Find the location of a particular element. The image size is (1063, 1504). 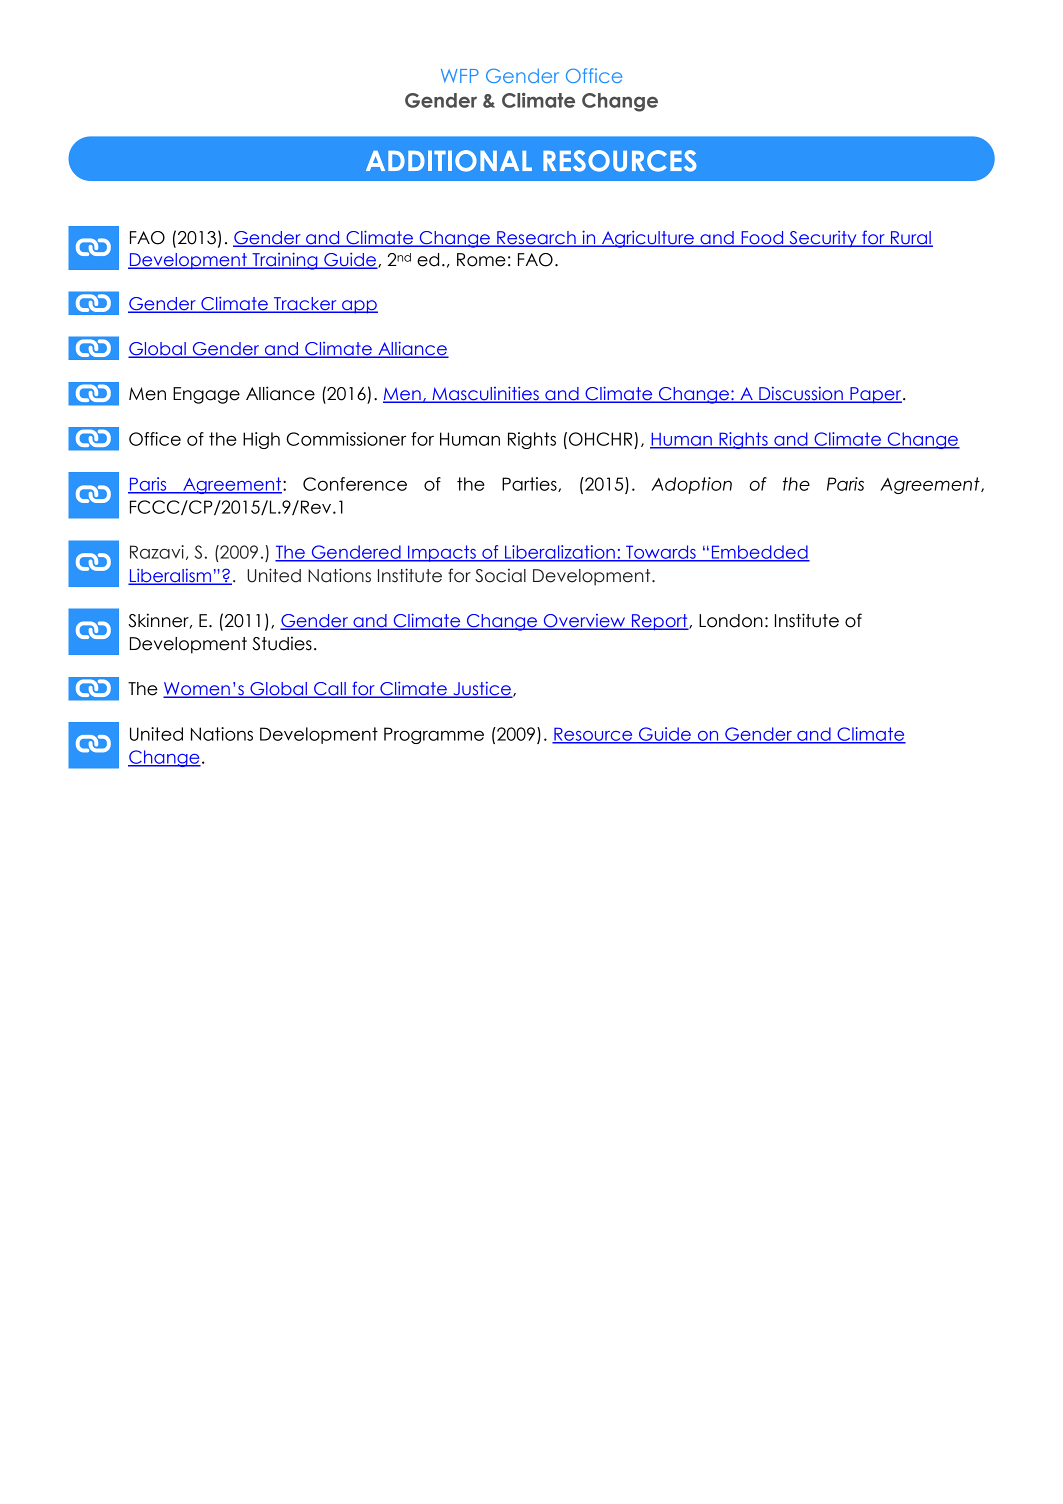

Embedded is located at coordinates (760, 553).
